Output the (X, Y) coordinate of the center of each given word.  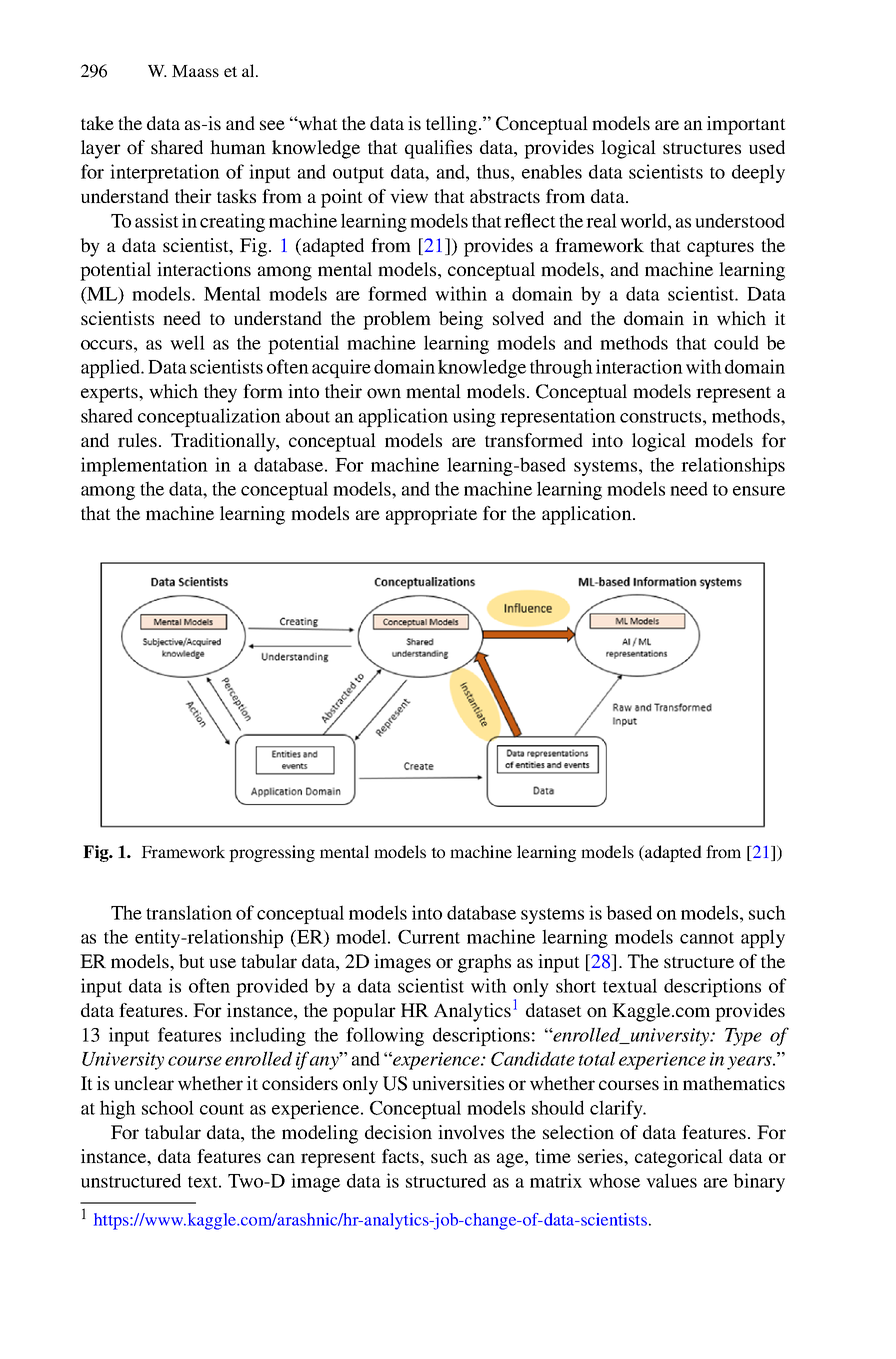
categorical (679, 1158)
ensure (759, 491)
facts (401, 1156)
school (168, 1107)
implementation (144, 466)
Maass (195, 71)
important (746, 125)
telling (451, 125)
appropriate (431, 515)
